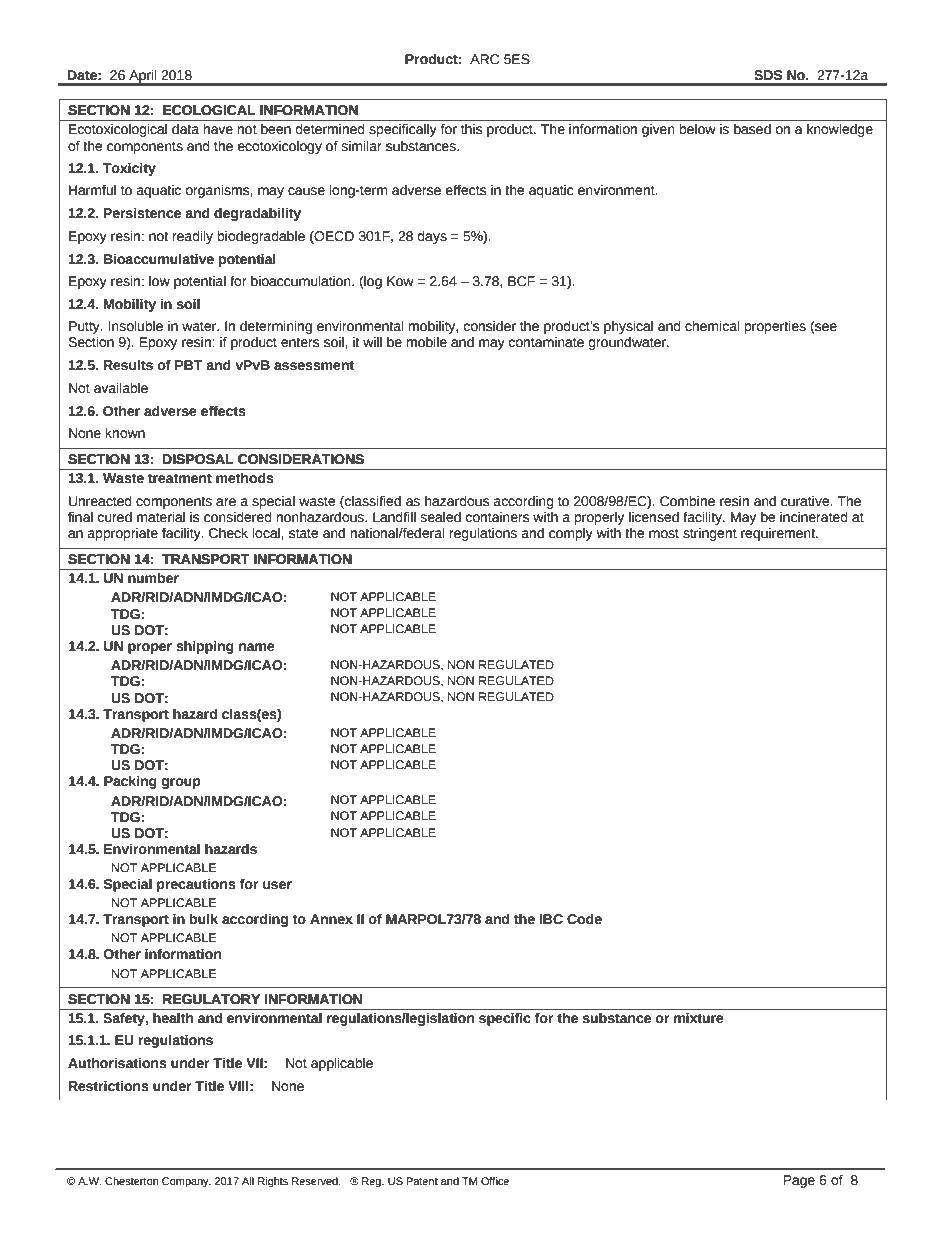 This screenshot has width=952, height=1233. Describe the element at coordinates (427, 342) in the screenshot. I see `mobile` at that location.
